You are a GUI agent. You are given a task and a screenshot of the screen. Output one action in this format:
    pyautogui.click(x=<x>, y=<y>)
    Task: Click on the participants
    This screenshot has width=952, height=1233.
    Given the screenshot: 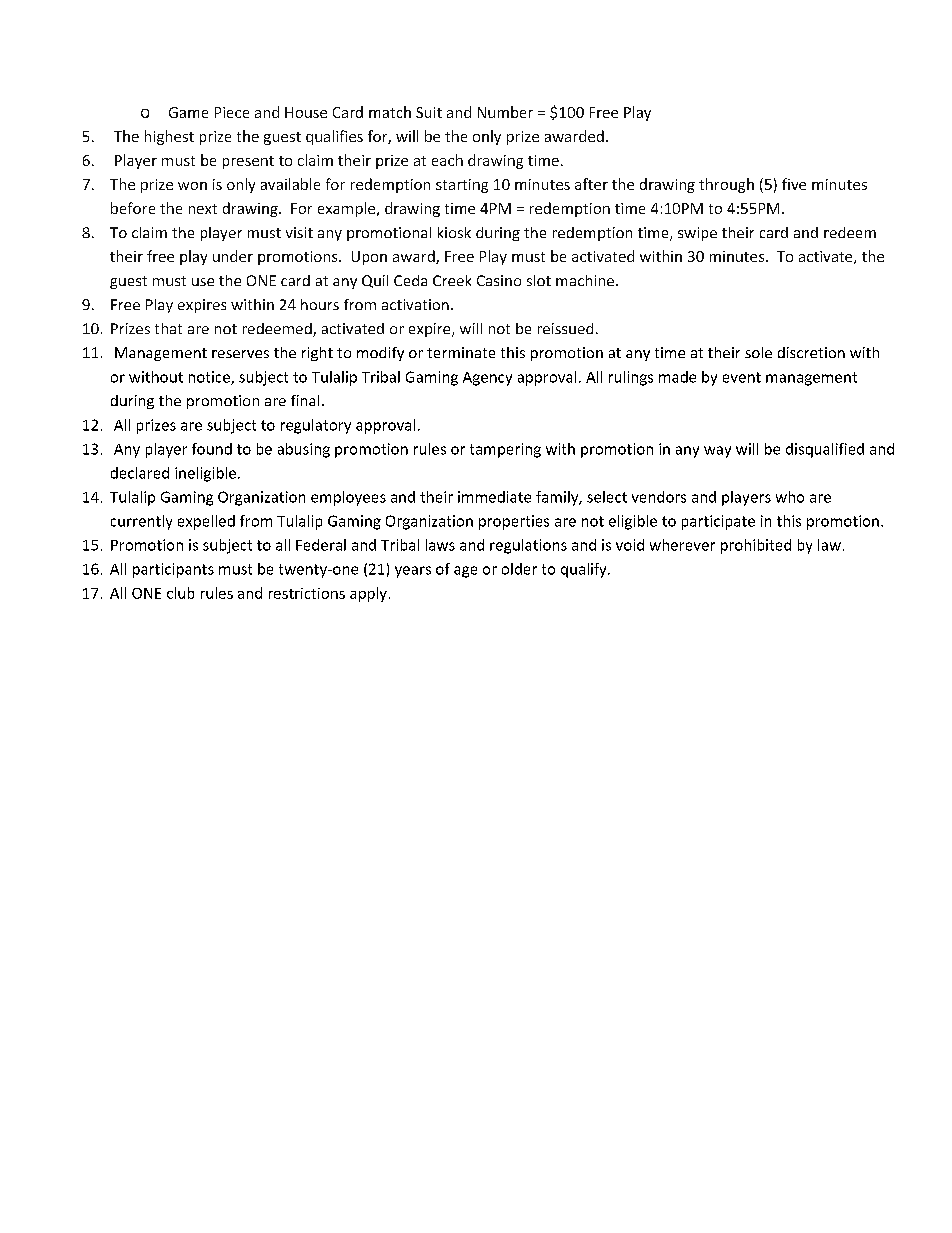 What is the action you would take?
    pyautogui.click(x=173, y=570)
